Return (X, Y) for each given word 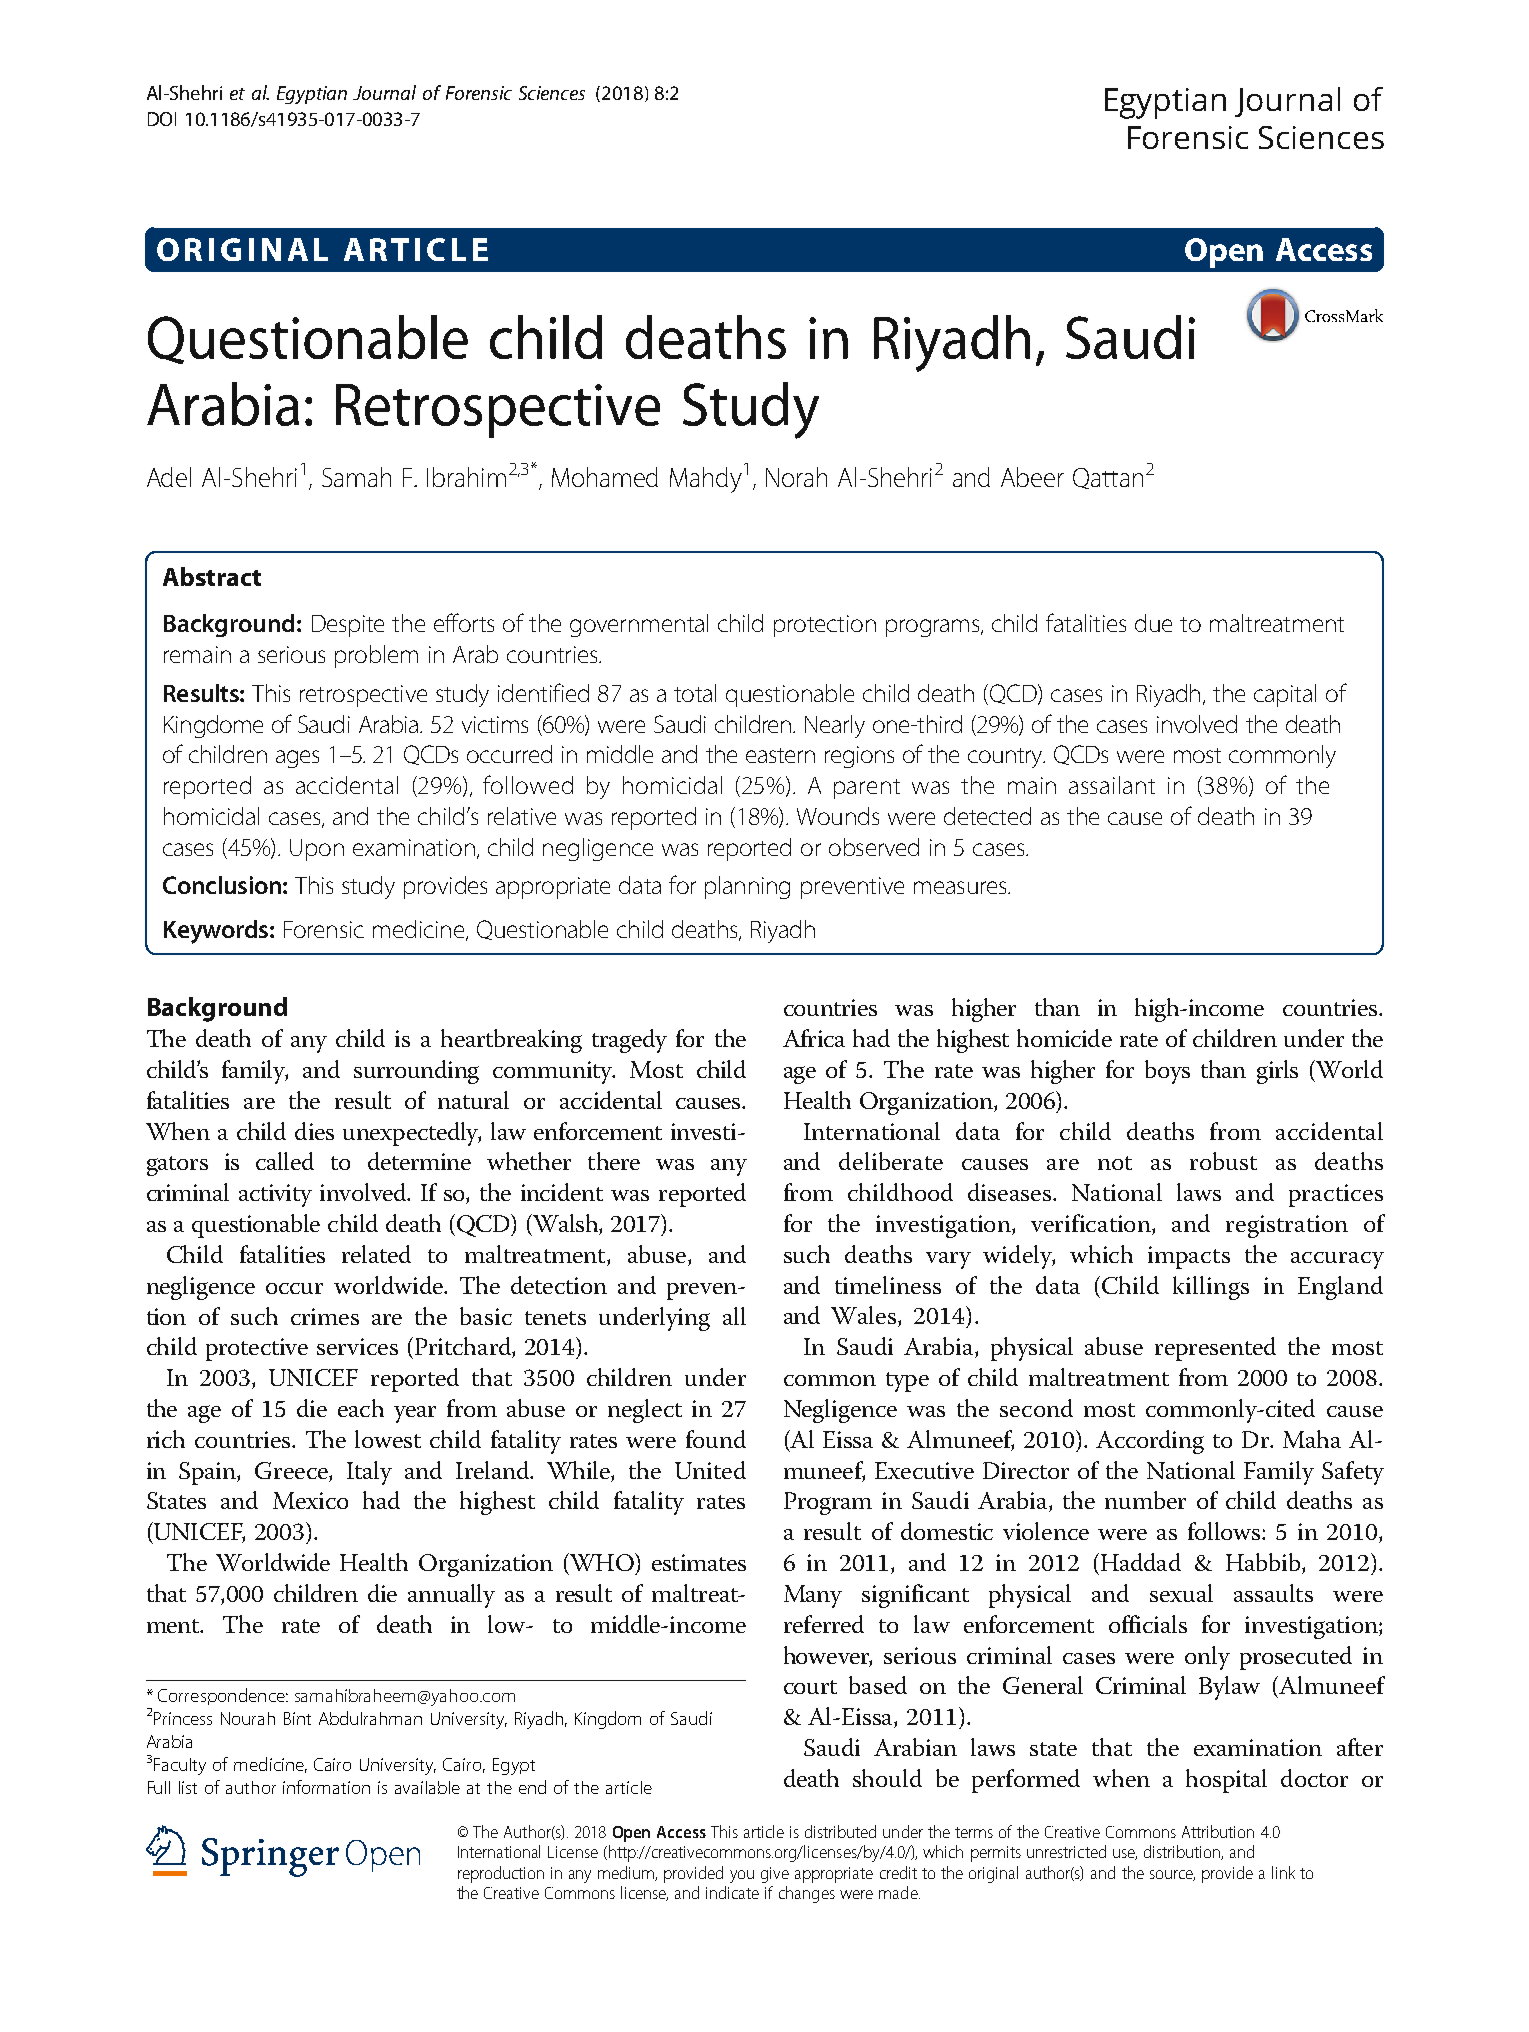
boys (1167, 1072)
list (188, 1787)
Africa (814, 1038)
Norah (796, 477)
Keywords (217, 932)
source (1172, 1875)
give (775, 1875)
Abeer (1032, 477)
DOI (162, 119)
